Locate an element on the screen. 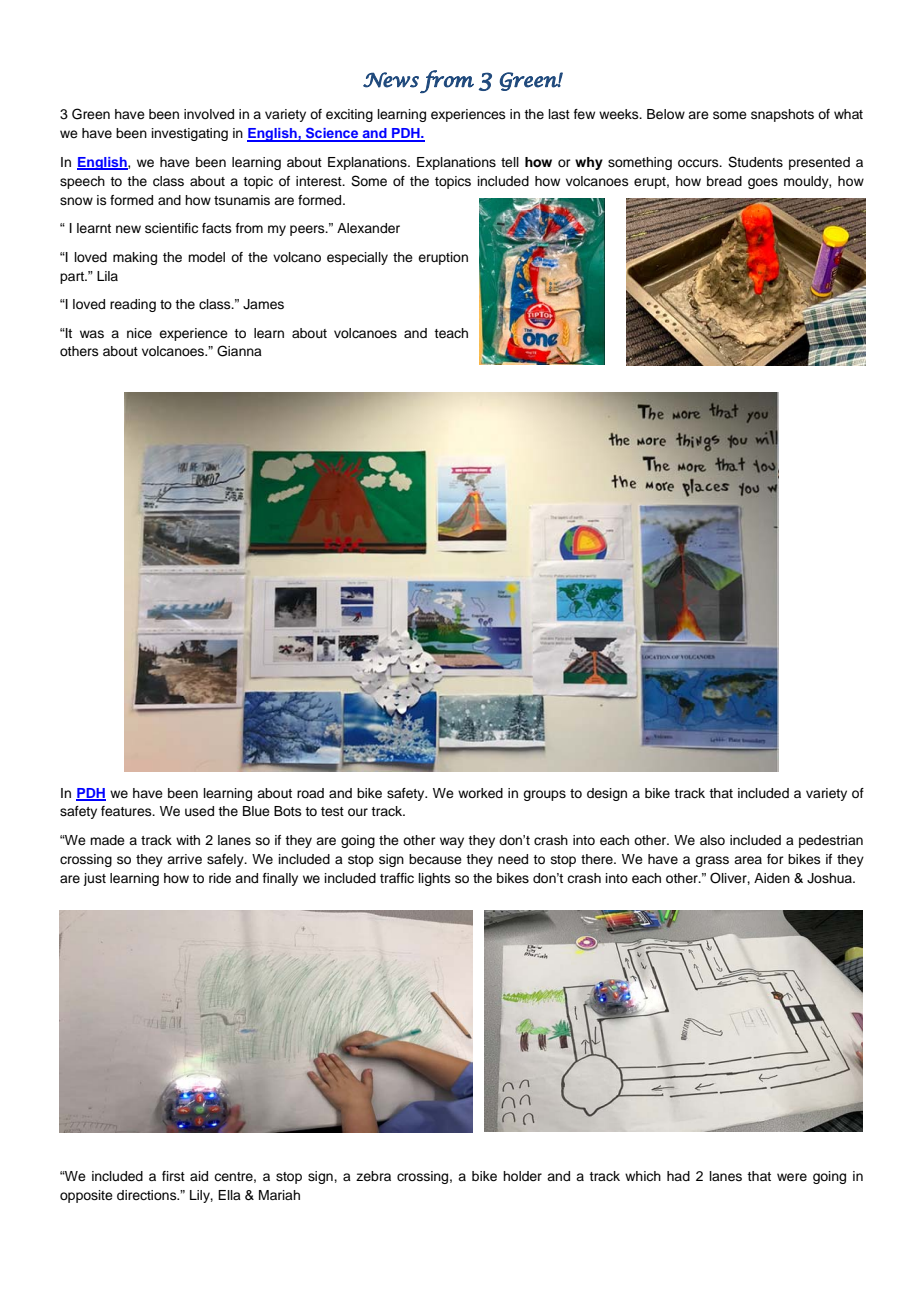 The width and height of the screenshot is (924, 1308). goes is located at coordinates (763, 183).
